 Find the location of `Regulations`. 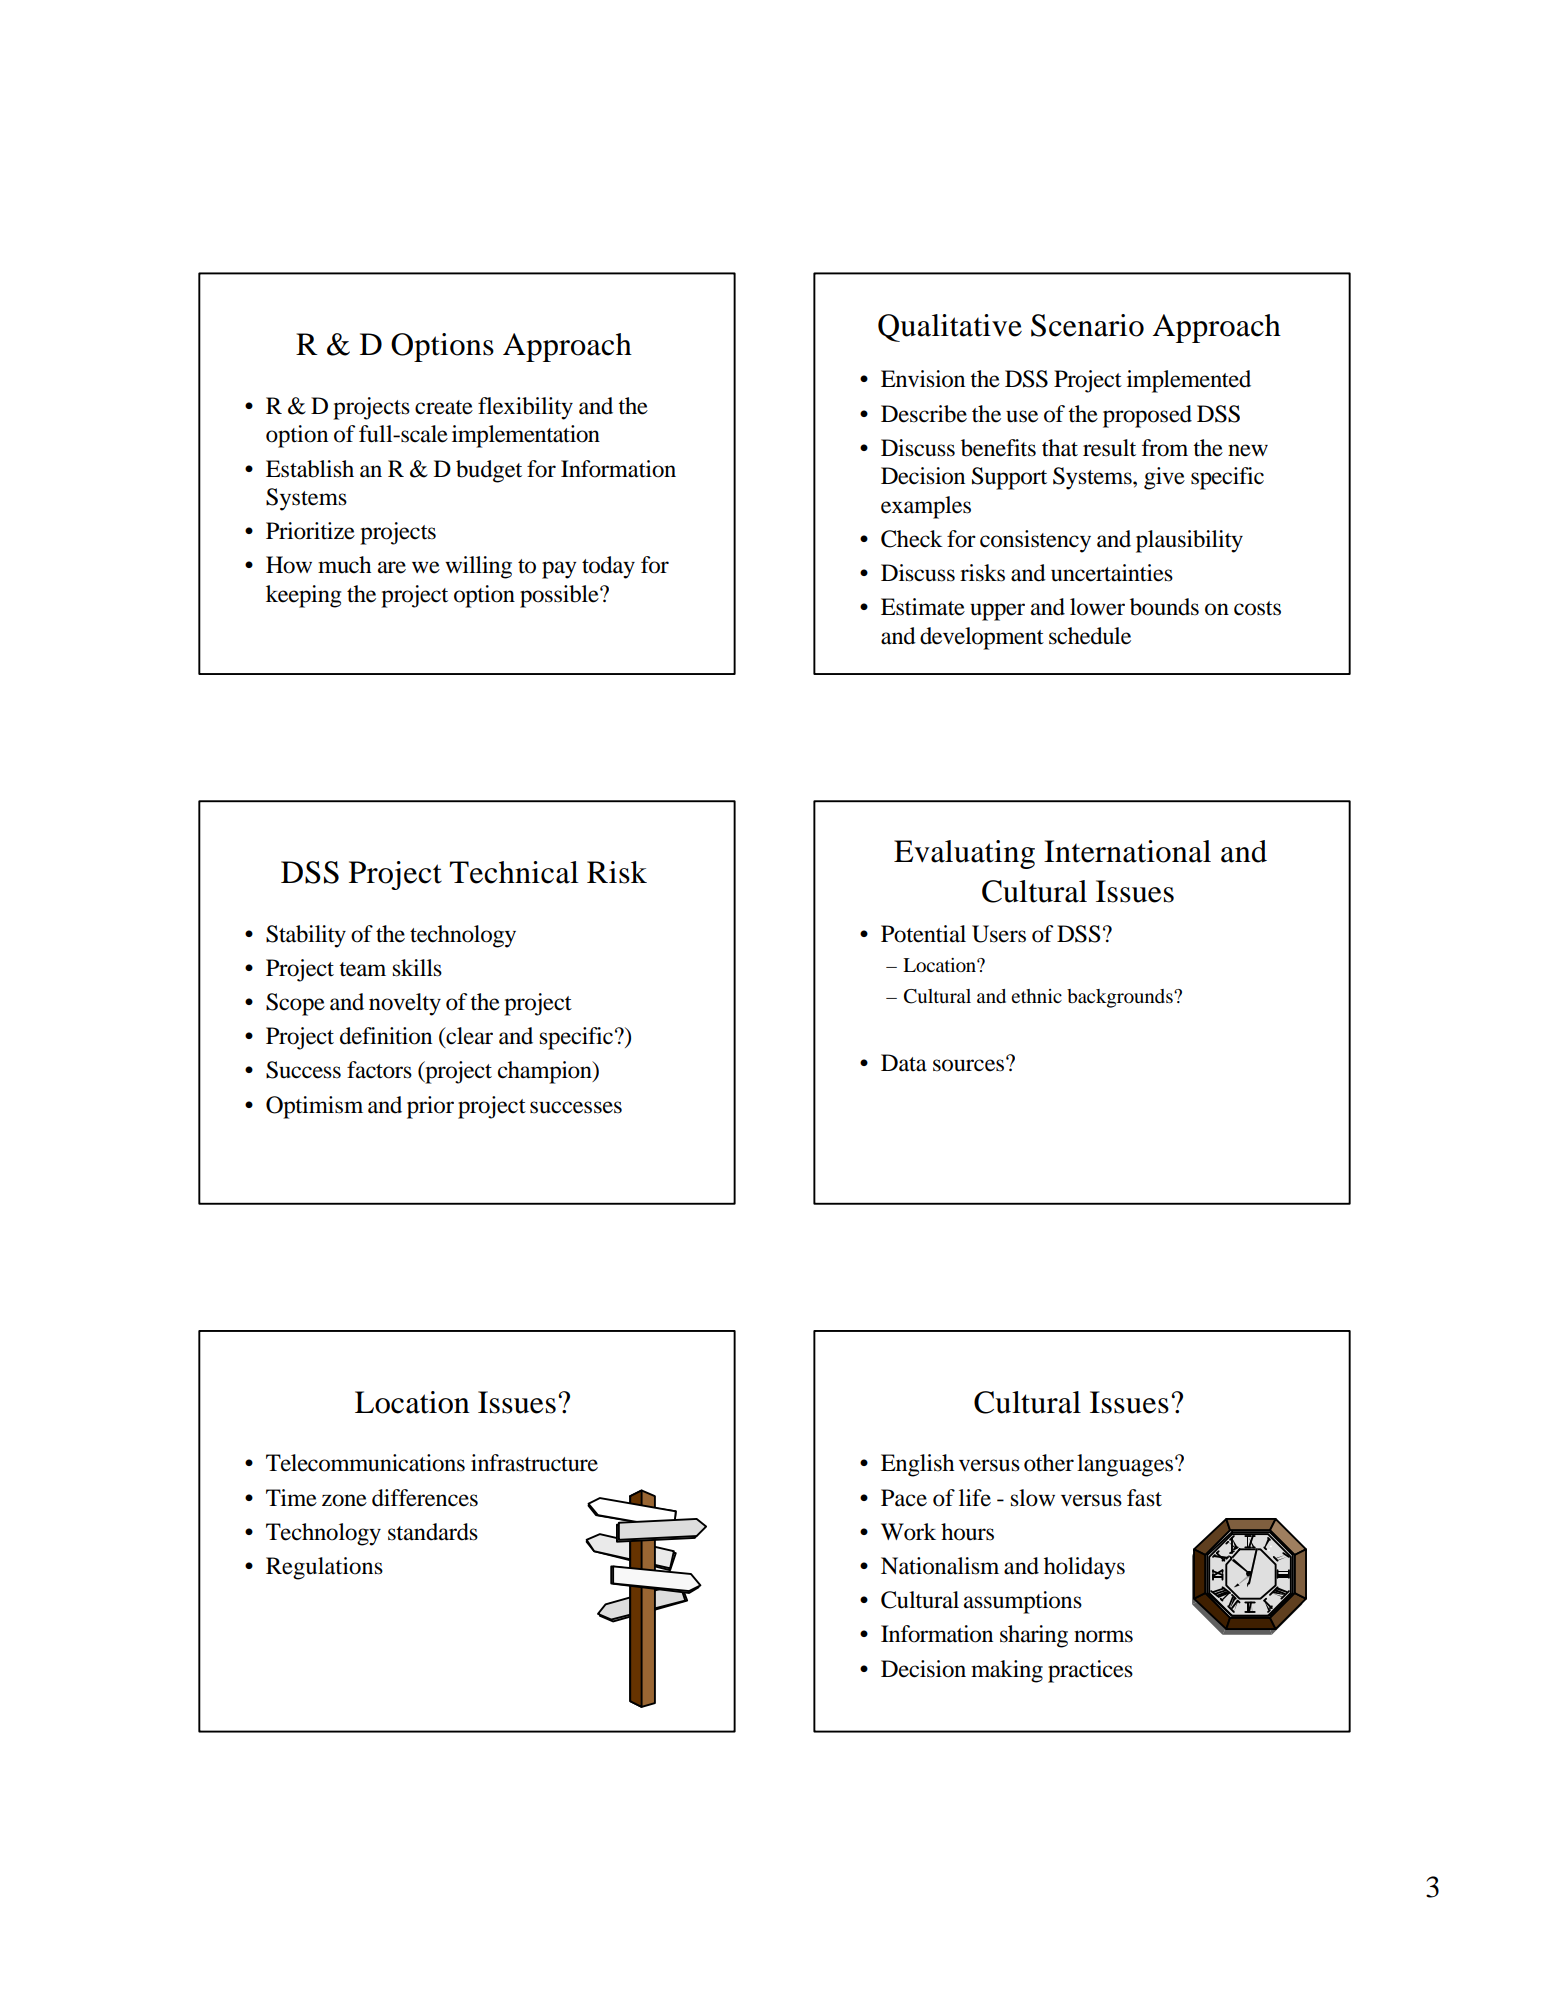

Regulations is located at coordinates (324, 1568).
